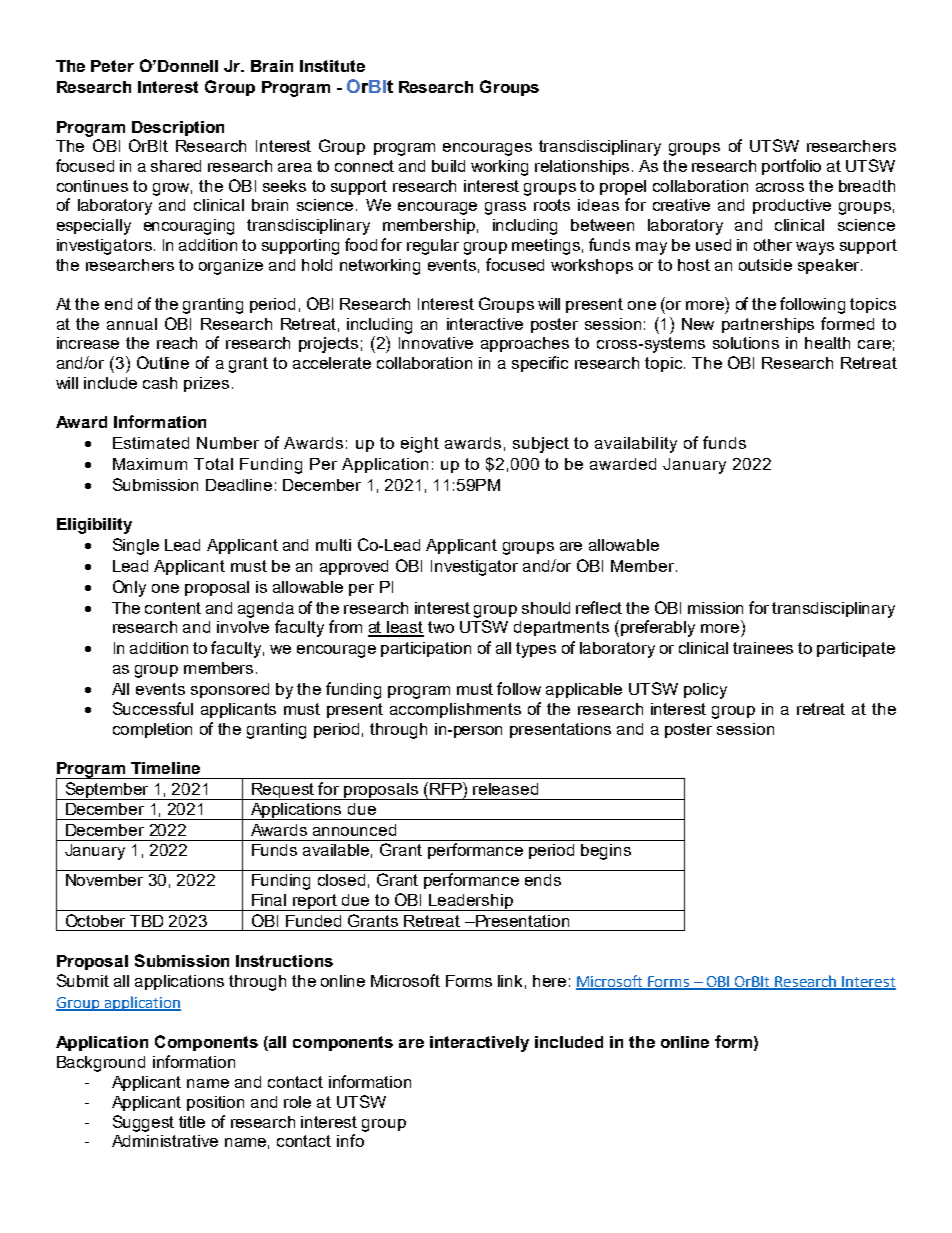 This image has width=952, height=1233. What do you see at coordinates (448, 166) in the image?
I see `build` at bounding box center [448, 166].
